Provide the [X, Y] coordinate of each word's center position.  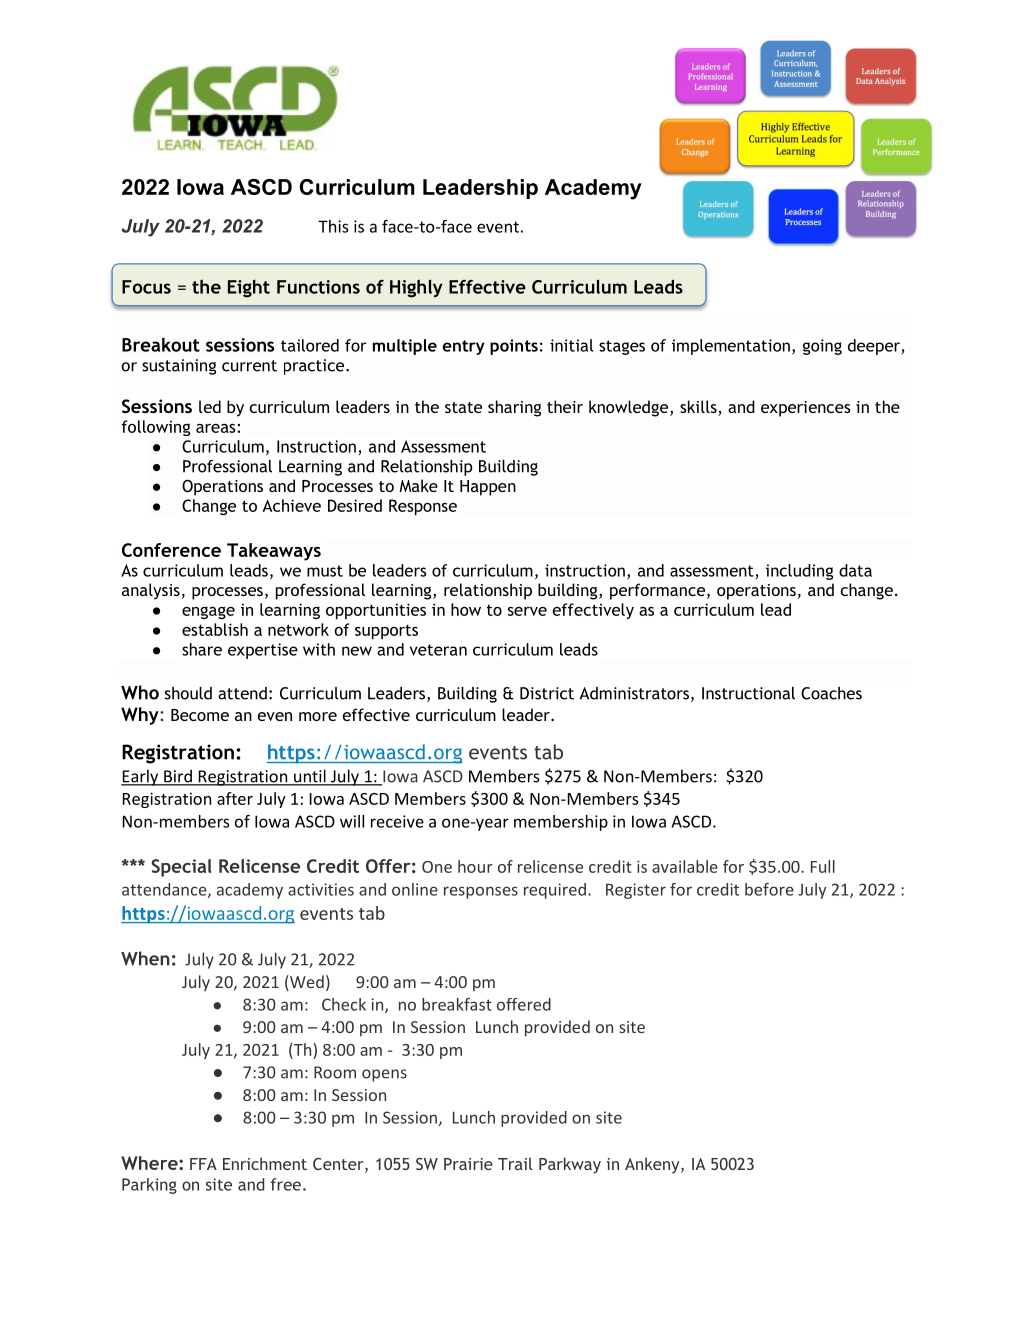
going [822, 347]
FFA [203, 1164]
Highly [416, 288]
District [547, 693]
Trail [515, 1163]
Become [200, 715]
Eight [249, 289]
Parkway [570, 1165]
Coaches [831, 693]
